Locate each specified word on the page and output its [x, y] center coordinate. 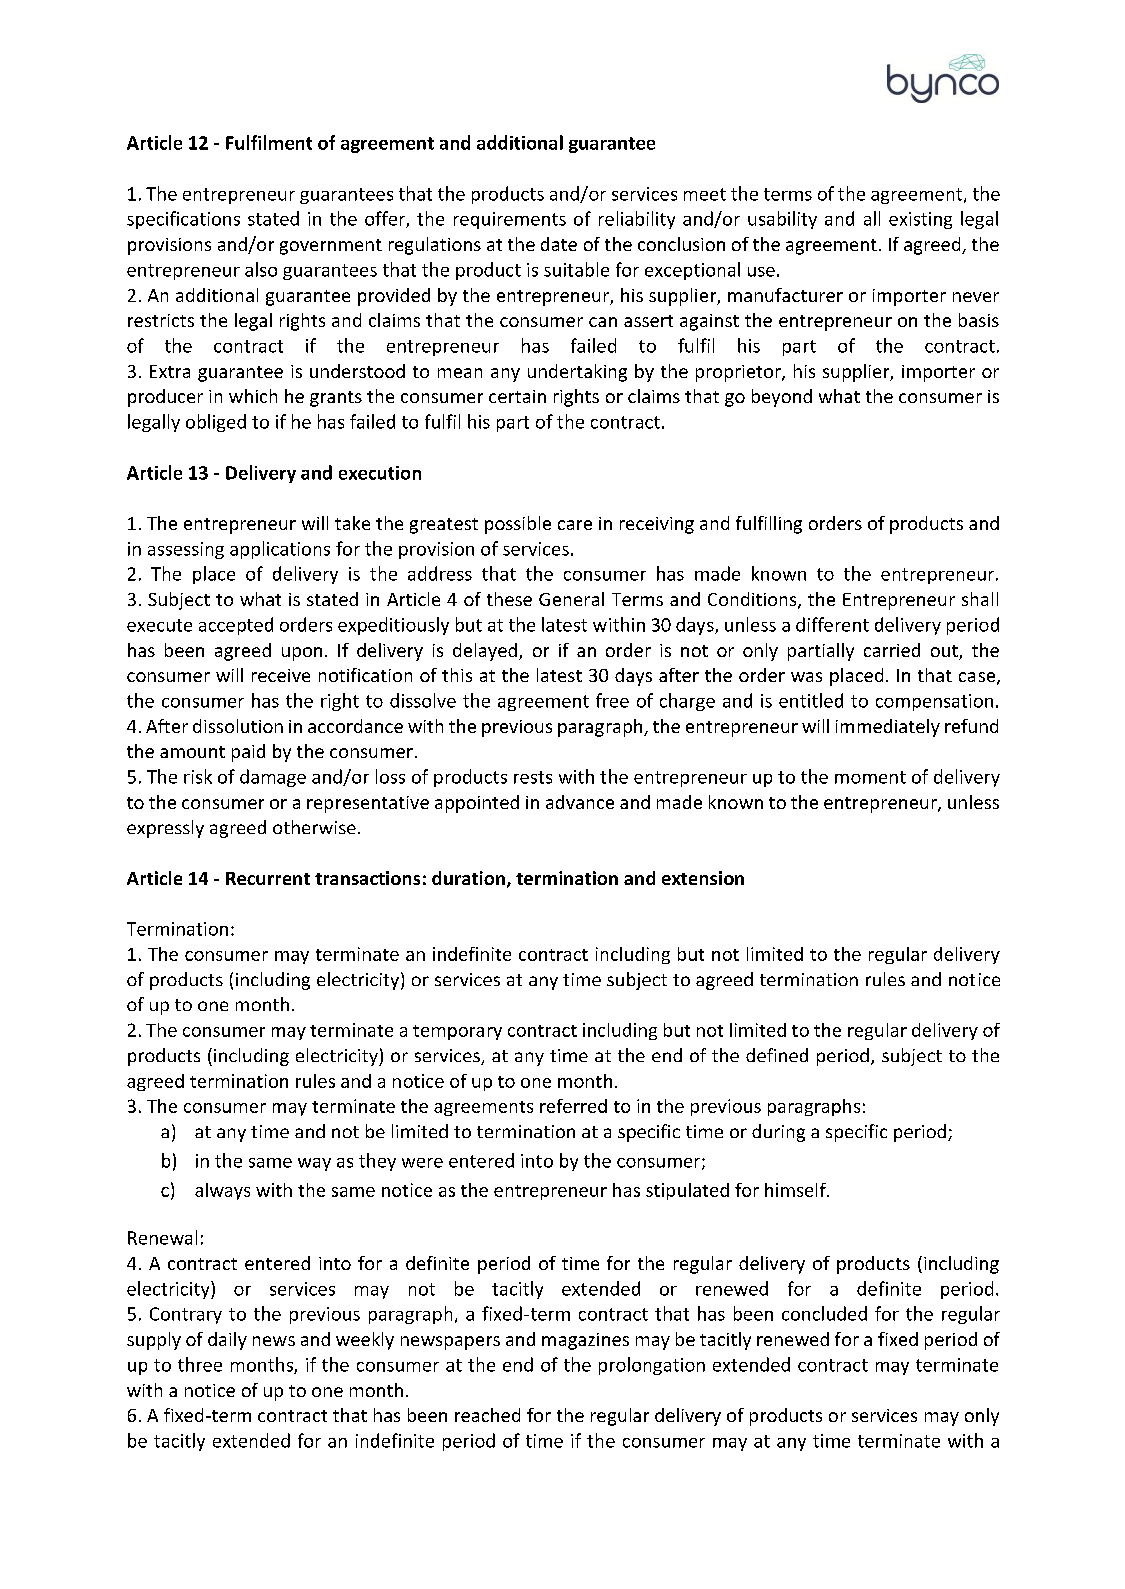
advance [580, 802]
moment [870, 777]
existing [920, 220]
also [261, 269]
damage [273, 778]
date [559, 244]
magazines [585, 1341]
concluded [824, 1313]
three [200, 1364]
